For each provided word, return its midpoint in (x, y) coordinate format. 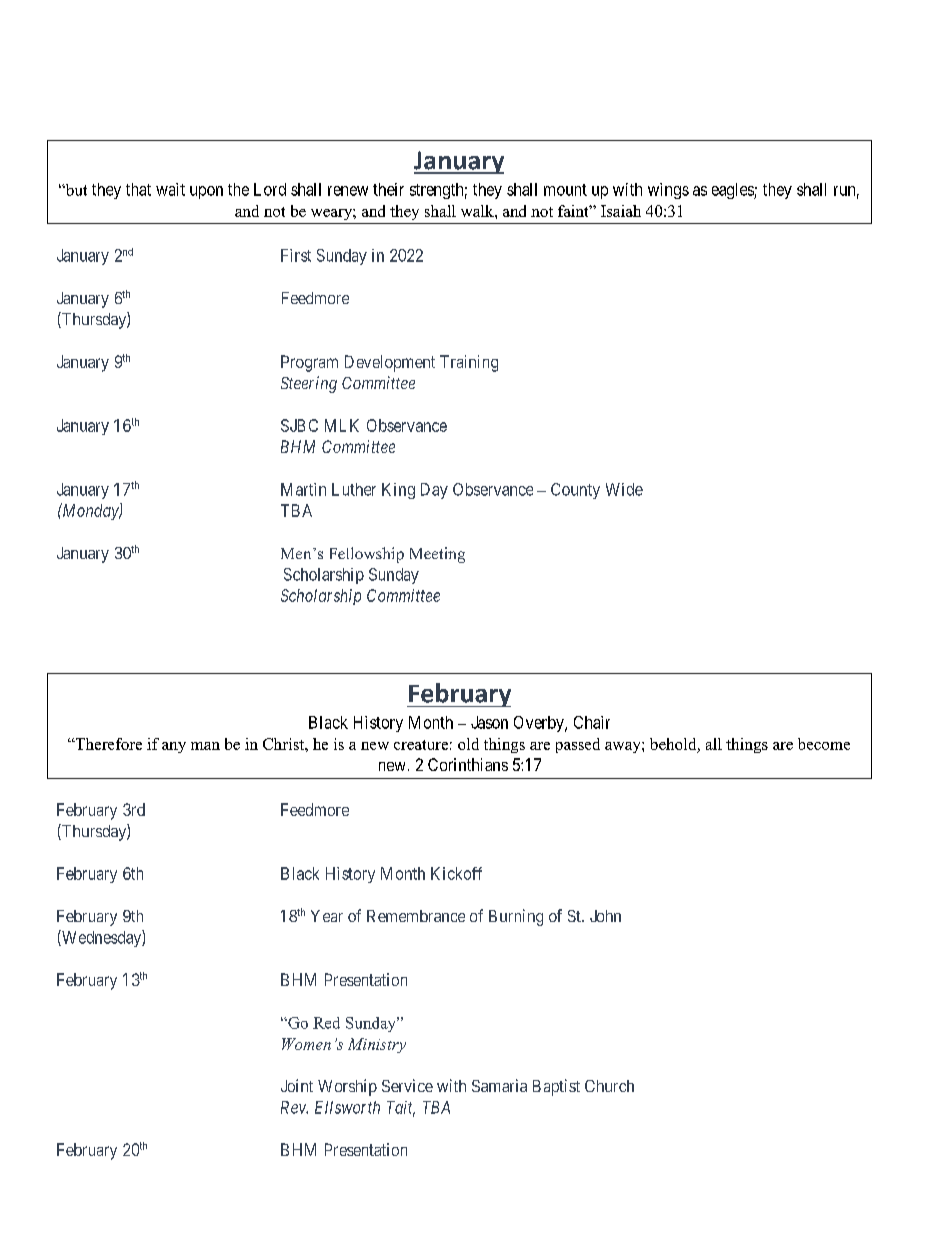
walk (478, 211)
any (174, 747)
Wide (624, 489)
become (824, 744)
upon (206, 192)
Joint (297, 1085)
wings (668, 191)
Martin (303, 489)
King (398, 491)
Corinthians (468, 764)
